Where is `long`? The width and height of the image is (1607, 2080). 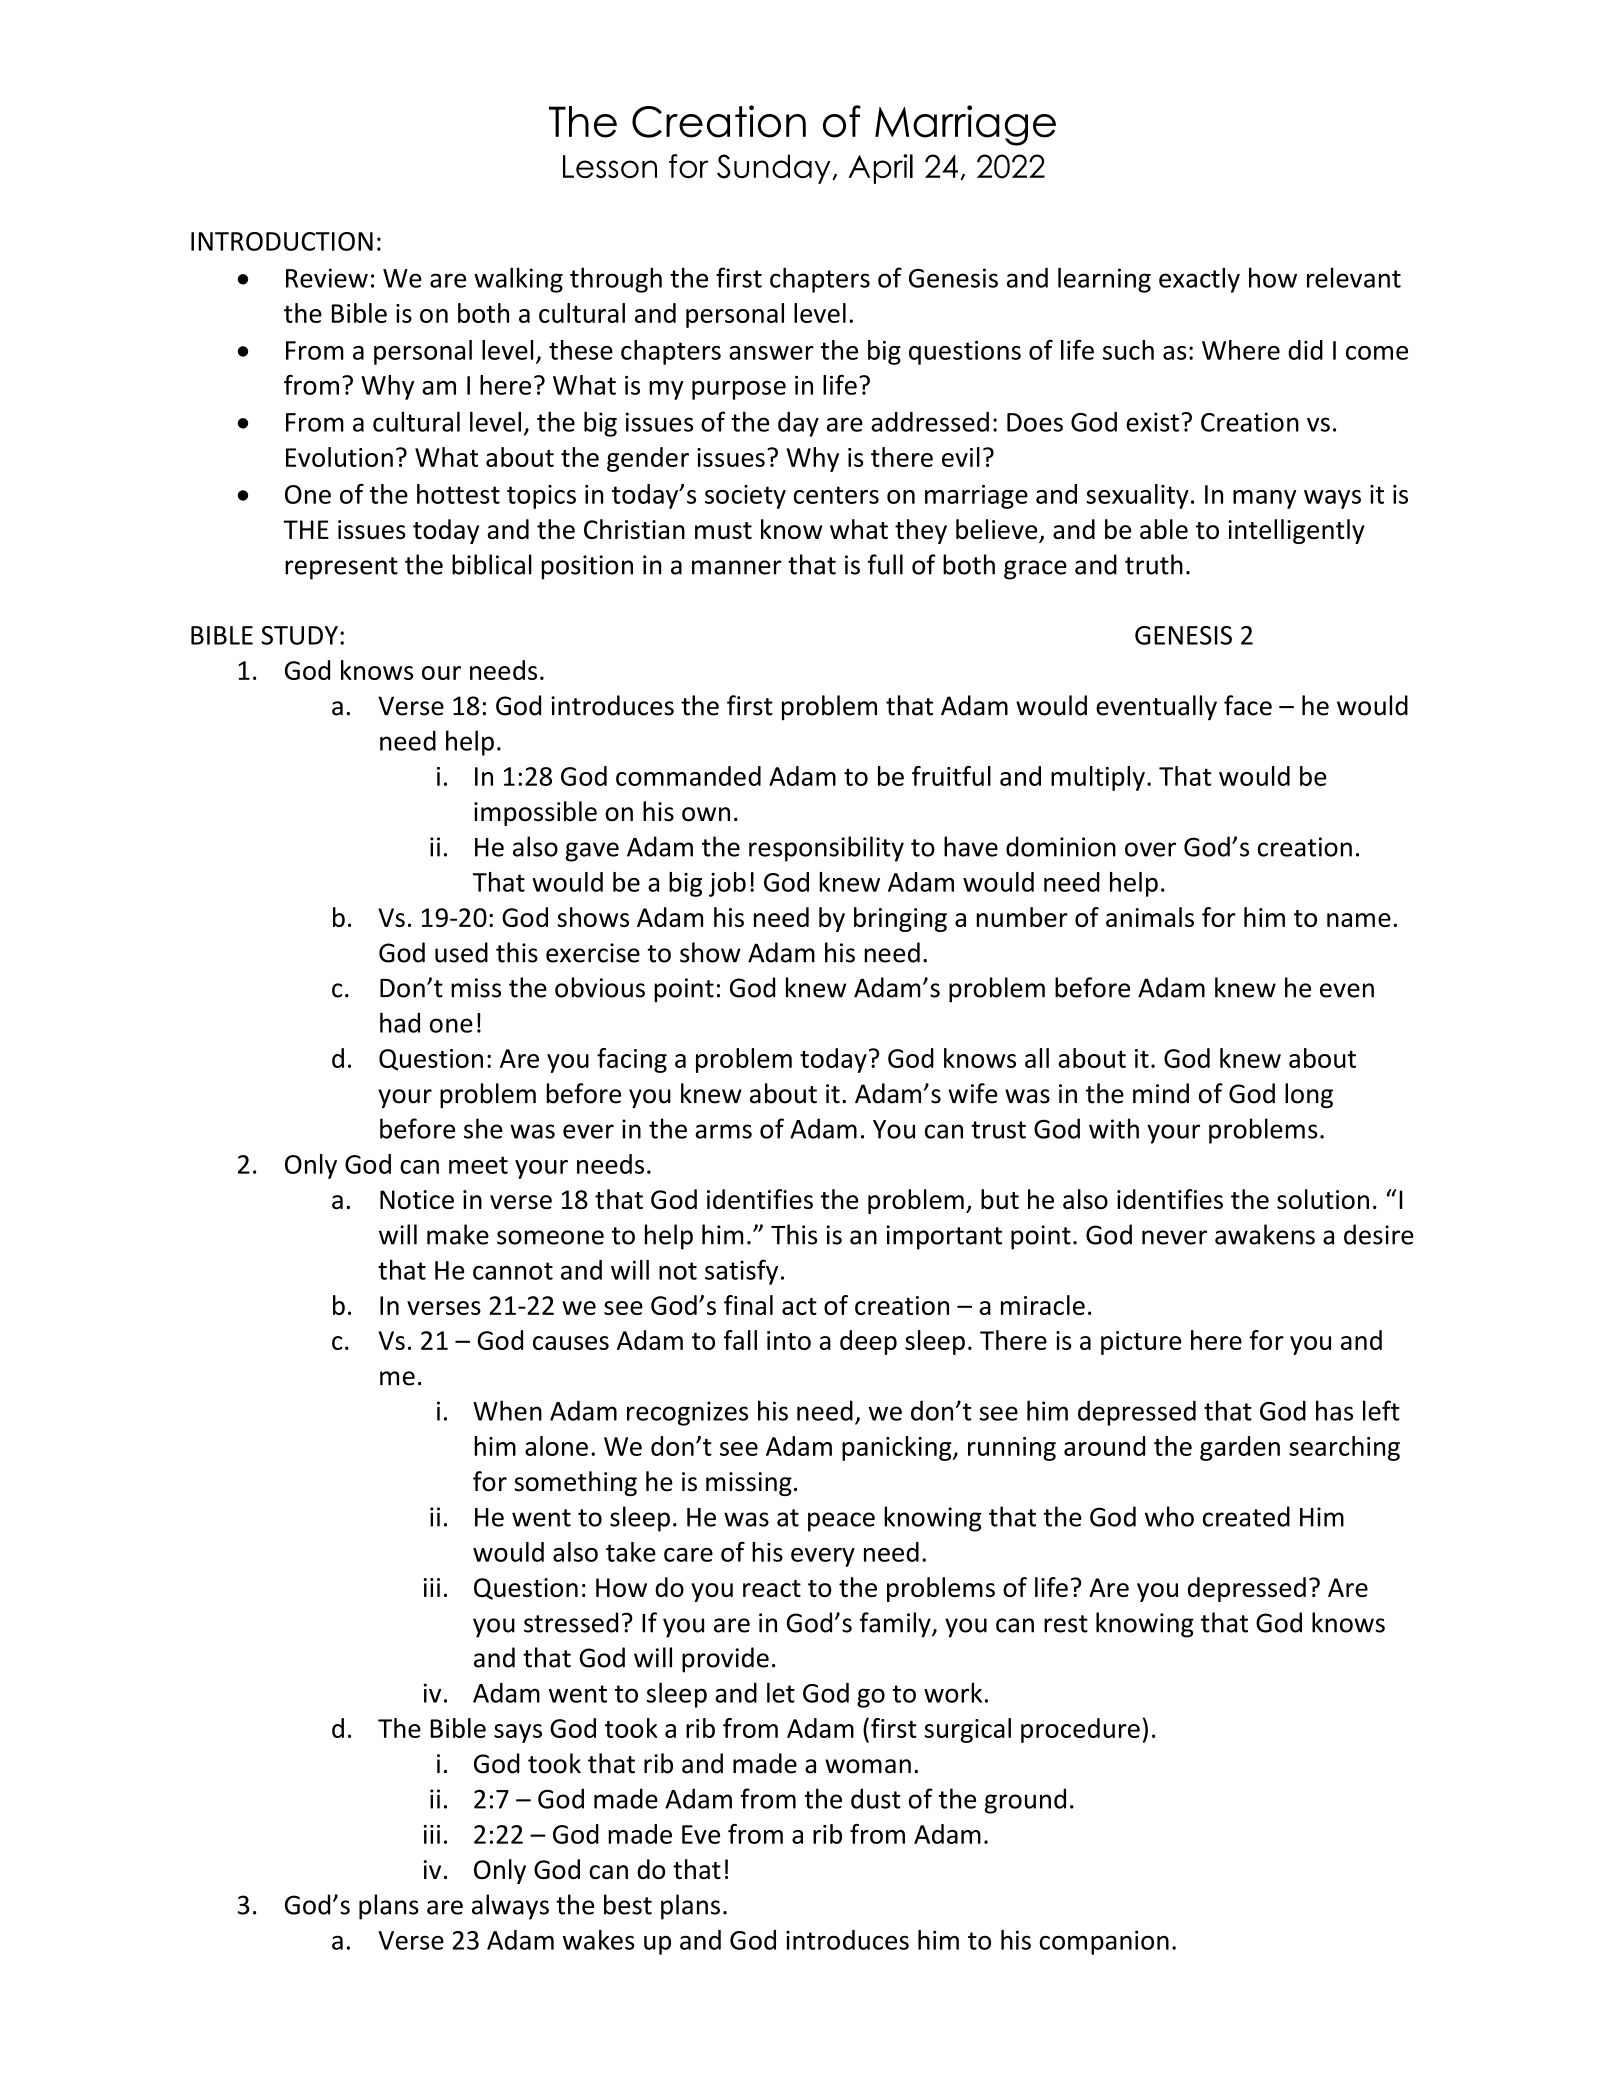
long is located at coordinates (1309, 1095).
